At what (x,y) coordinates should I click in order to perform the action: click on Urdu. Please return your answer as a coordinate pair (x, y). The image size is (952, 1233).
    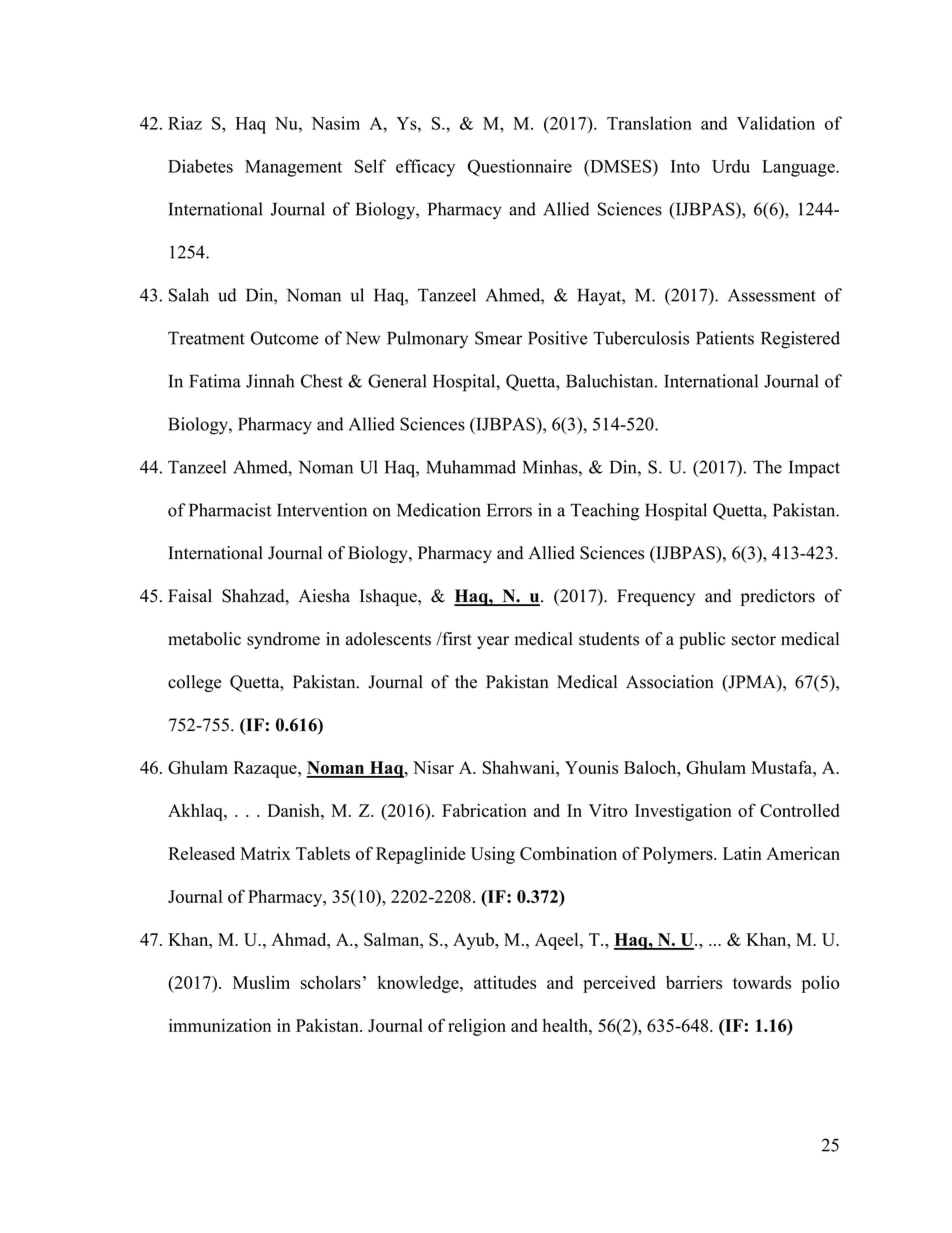
    Looking at the image, I should click on (731, 166).
